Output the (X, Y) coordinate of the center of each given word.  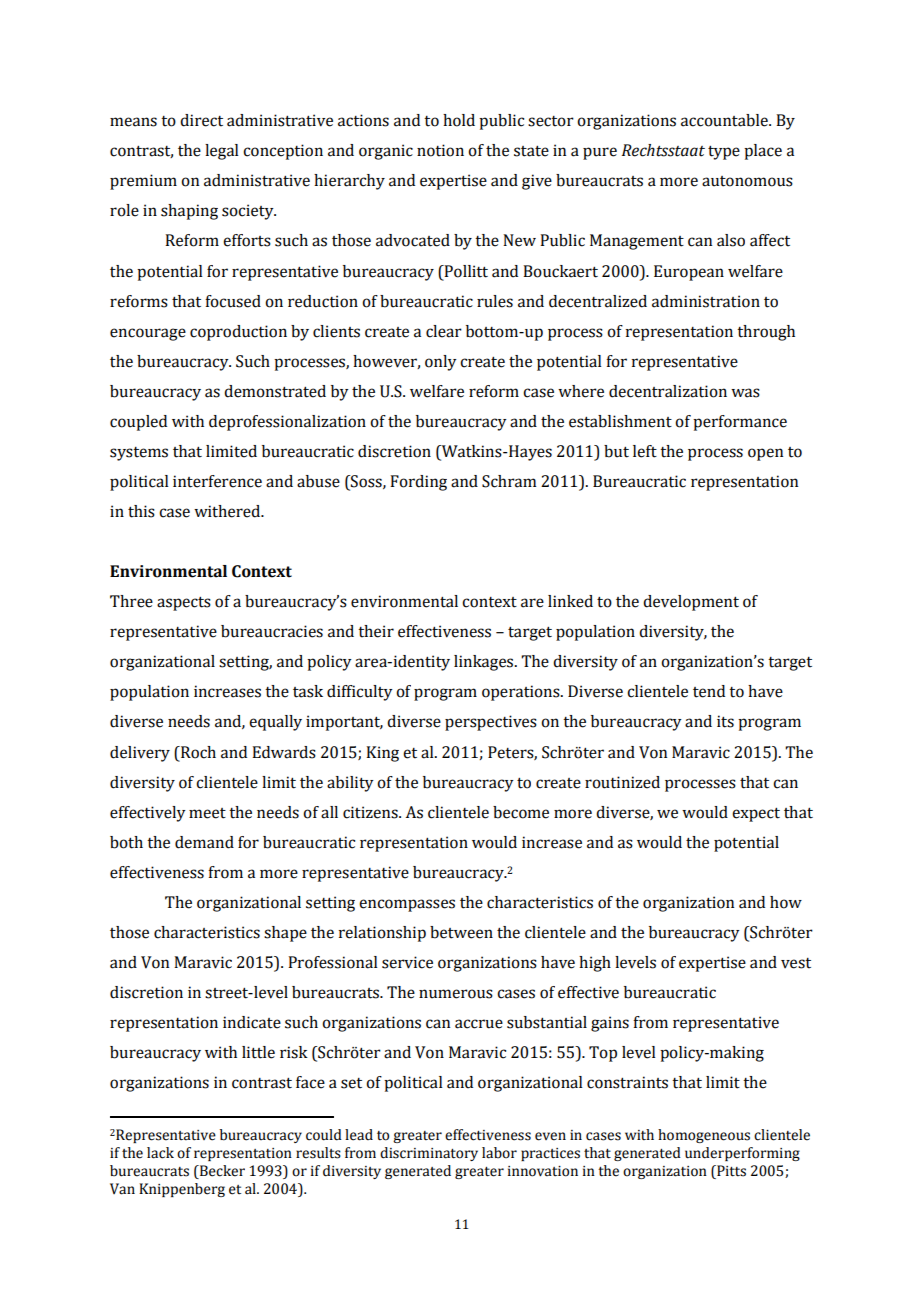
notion (440, 150)
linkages (485, 663)
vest (796, 963)
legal (222, 152)
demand (204, 842)
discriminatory (429, 1154)
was (745, 393)
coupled (138, 423)
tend (709, 691)
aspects (184, 604)
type (724, 153)
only (441, 363)
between (461, 932)
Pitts (730, 1172)
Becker (221, 1172)
